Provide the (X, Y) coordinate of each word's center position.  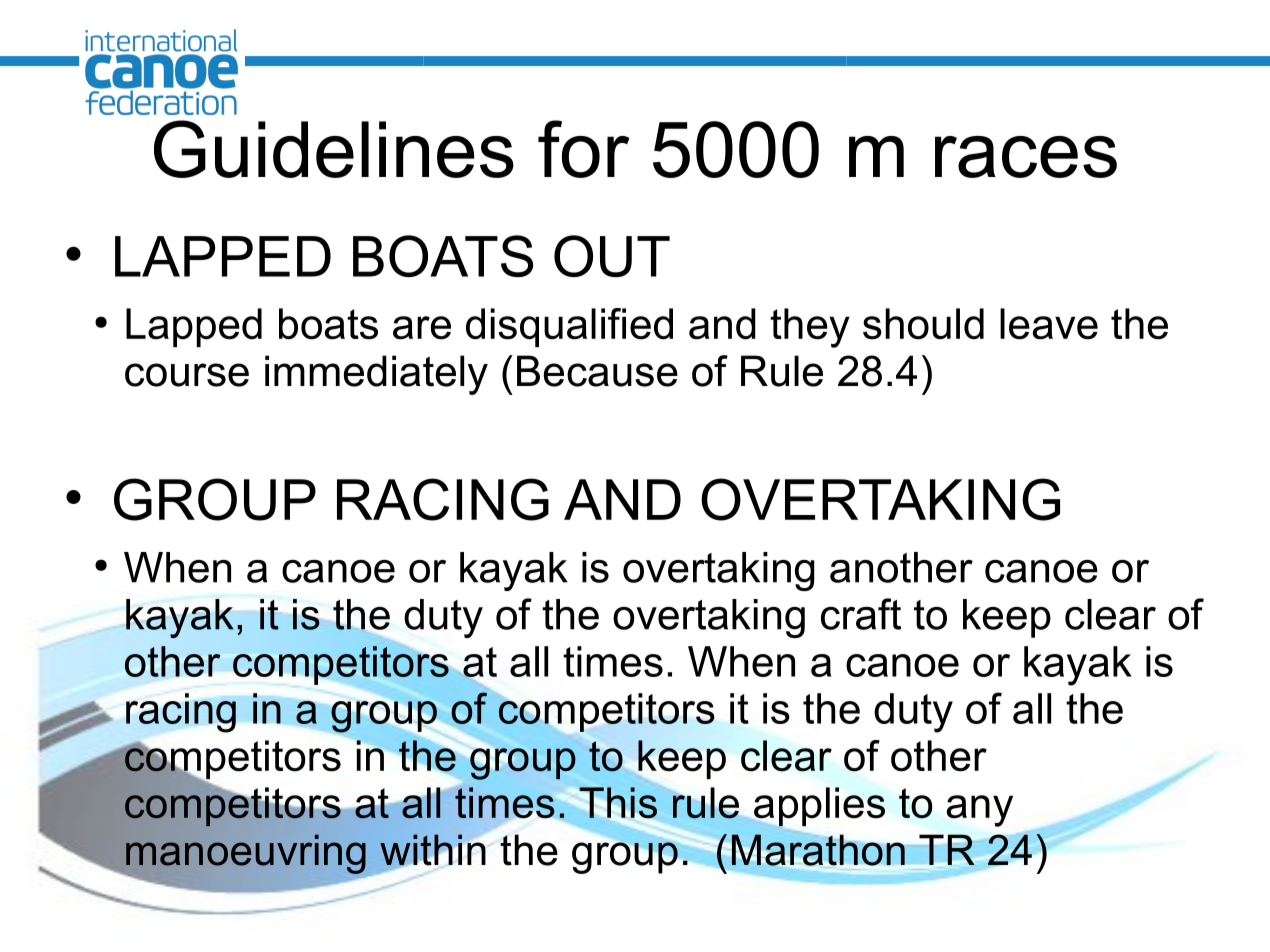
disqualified (569, 327)
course (187, 375)
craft (861, 614)
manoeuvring (245, 855)
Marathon (818, 850)
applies (818, 808)
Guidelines (334, 149)
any (980, 811)
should (923, 324)
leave (1049, 324)
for (584, 149)
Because (597, 371)
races (1026, 157)
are (422, 328)
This (618, 802)
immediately (376, 375)
